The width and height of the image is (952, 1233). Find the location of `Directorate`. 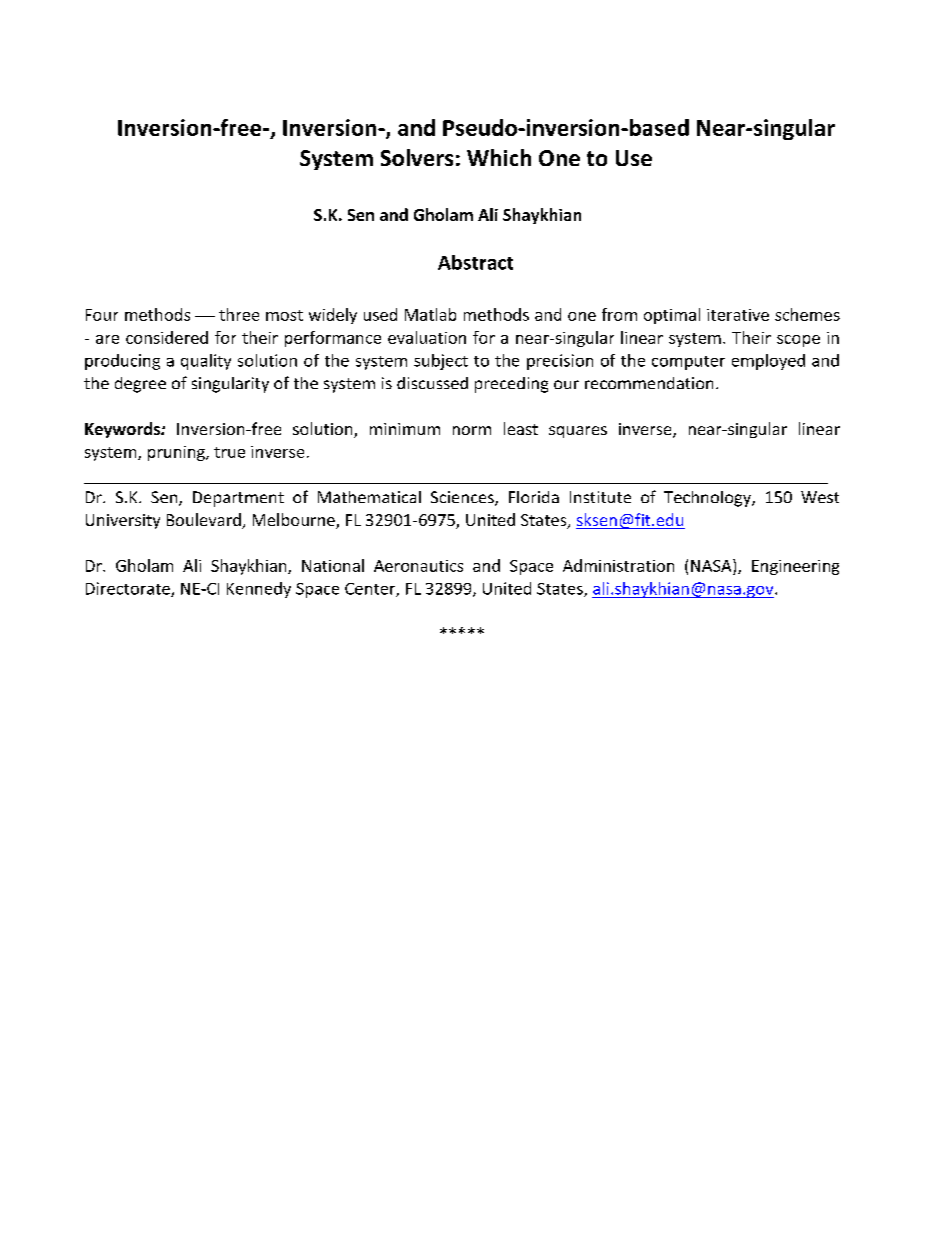

Directorate is located at coordinates (129, 589).
